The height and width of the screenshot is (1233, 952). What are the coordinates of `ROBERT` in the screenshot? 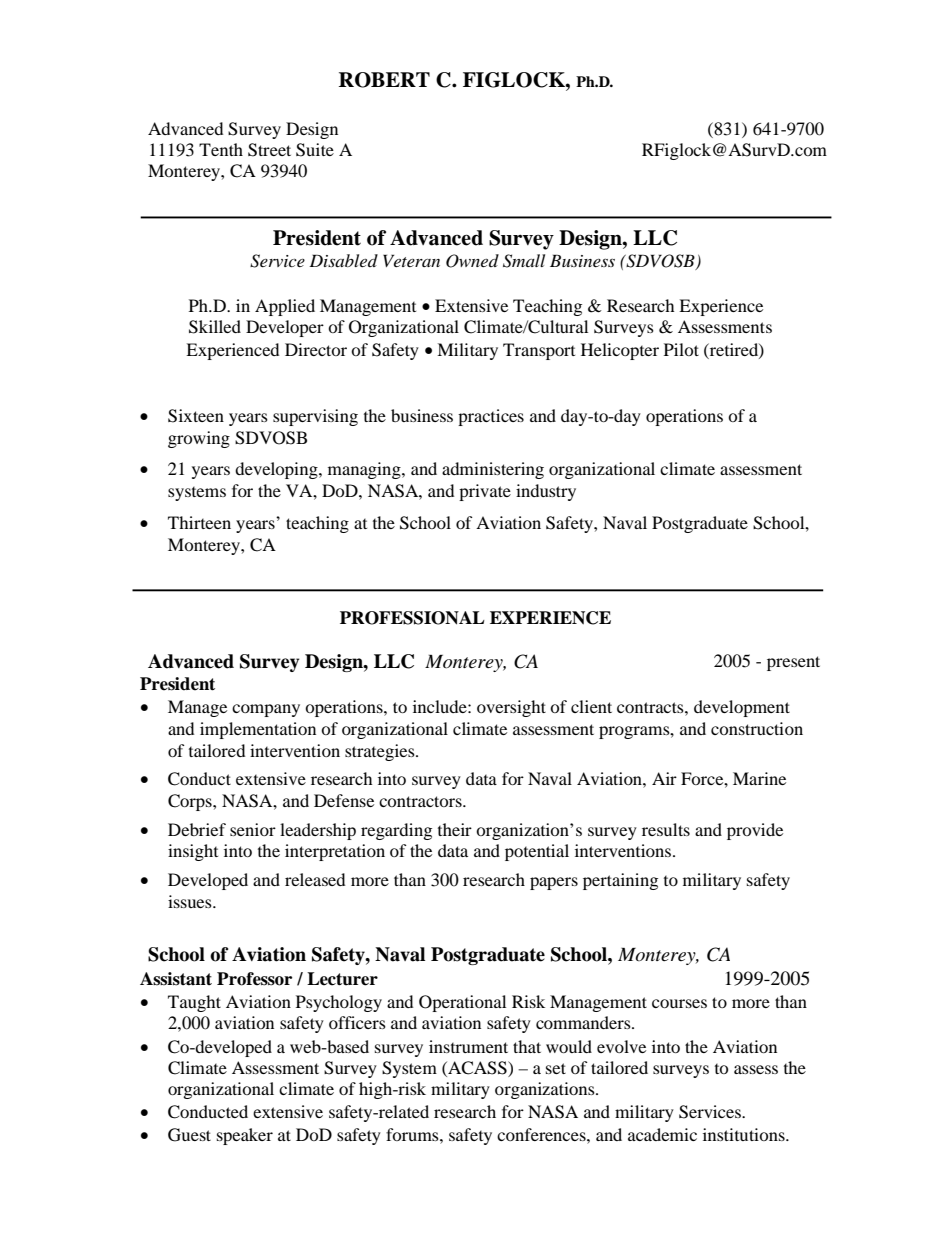 It's located at (384, 80).
